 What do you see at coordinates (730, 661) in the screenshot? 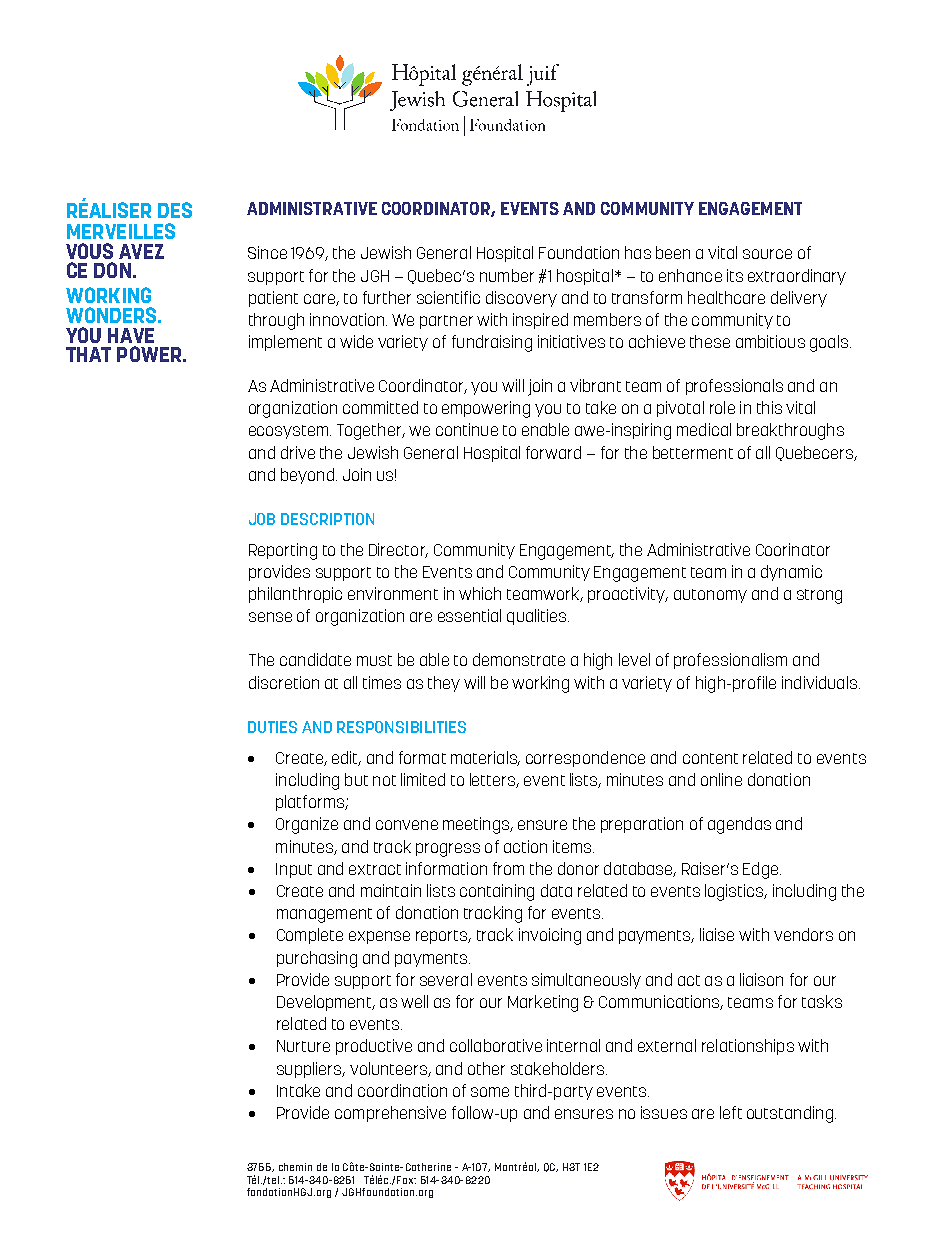
I see `professionalism` at bounding box center [730, 661].
